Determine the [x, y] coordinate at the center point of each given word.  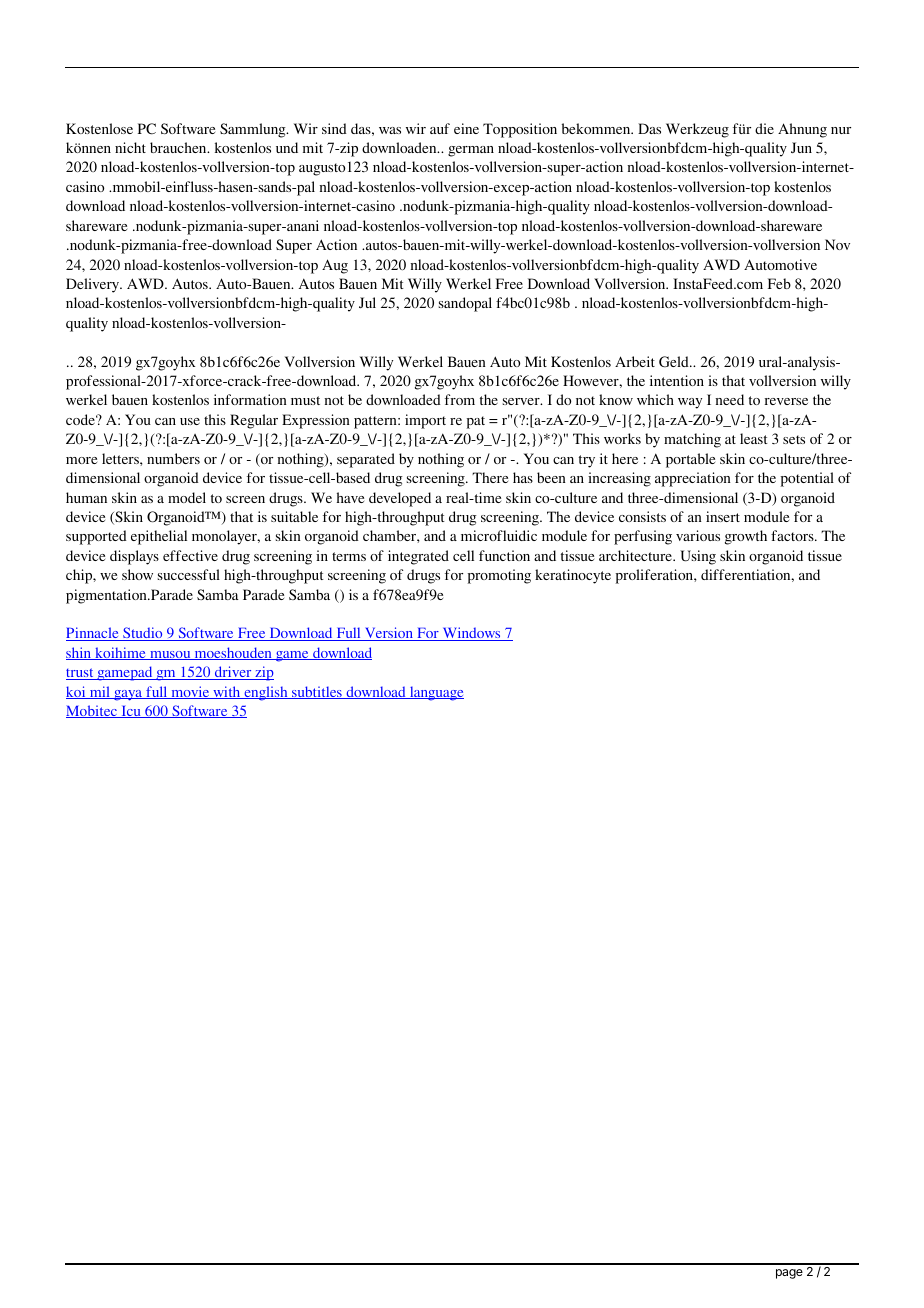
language [436, 693]
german [471, 151]
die [764, 128]
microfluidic [499, 535]
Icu [131, 712]
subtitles [317, 692]
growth [746, 537]
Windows [471, 634]
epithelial [159, 537]
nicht [130, 147]
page [789, 1274]
